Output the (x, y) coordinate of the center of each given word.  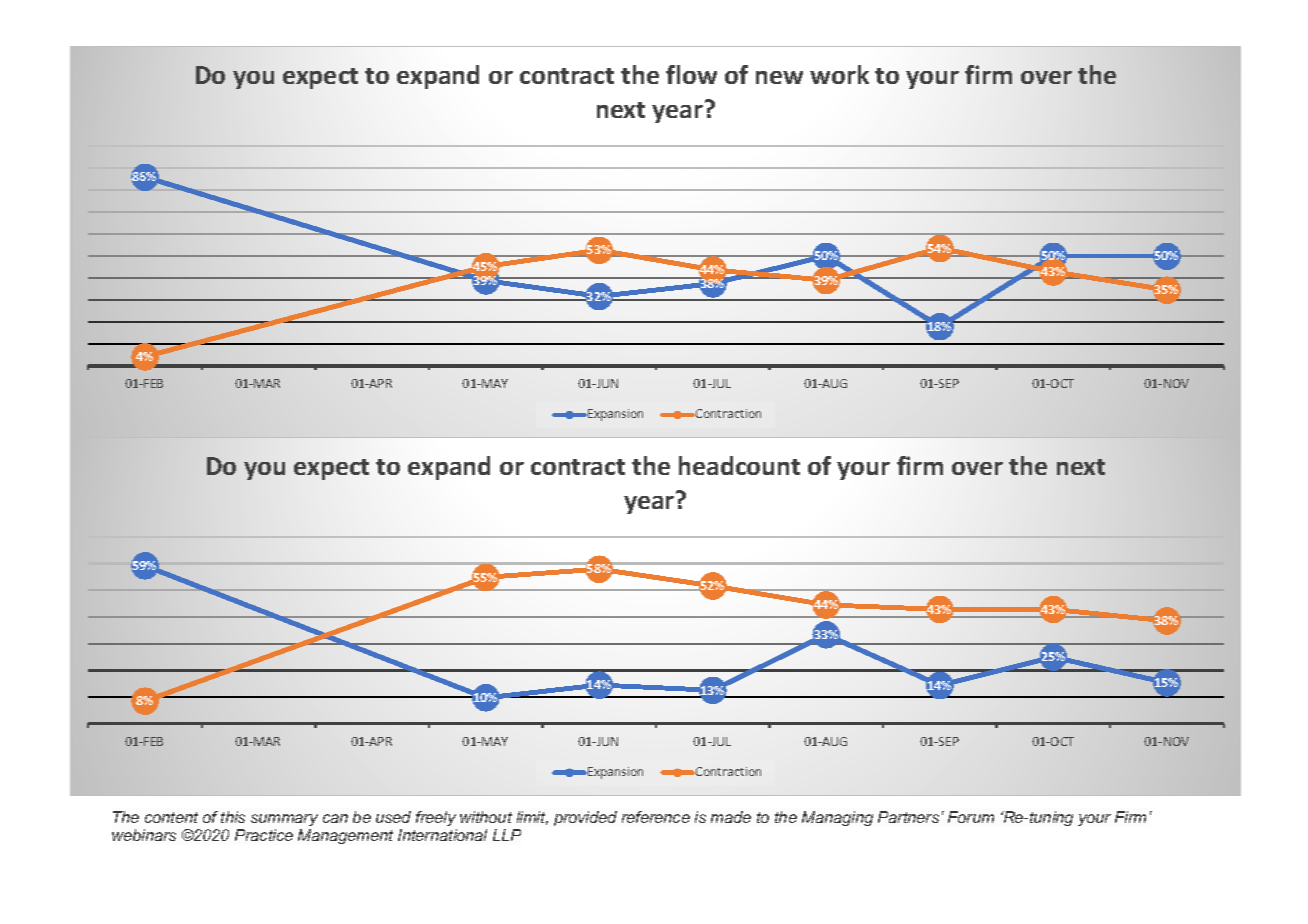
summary (284, 820)
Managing (837, 818)
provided (585, 818)
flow (691, 74)
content (171, 817)
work (839, 74)
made (731, 817)
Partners (908, 817)
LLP (507, 835)
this (233, 817)
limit (532, 818)
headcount (739, 465)
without (486, 817)
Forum (971, 817)
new (779, 77)
